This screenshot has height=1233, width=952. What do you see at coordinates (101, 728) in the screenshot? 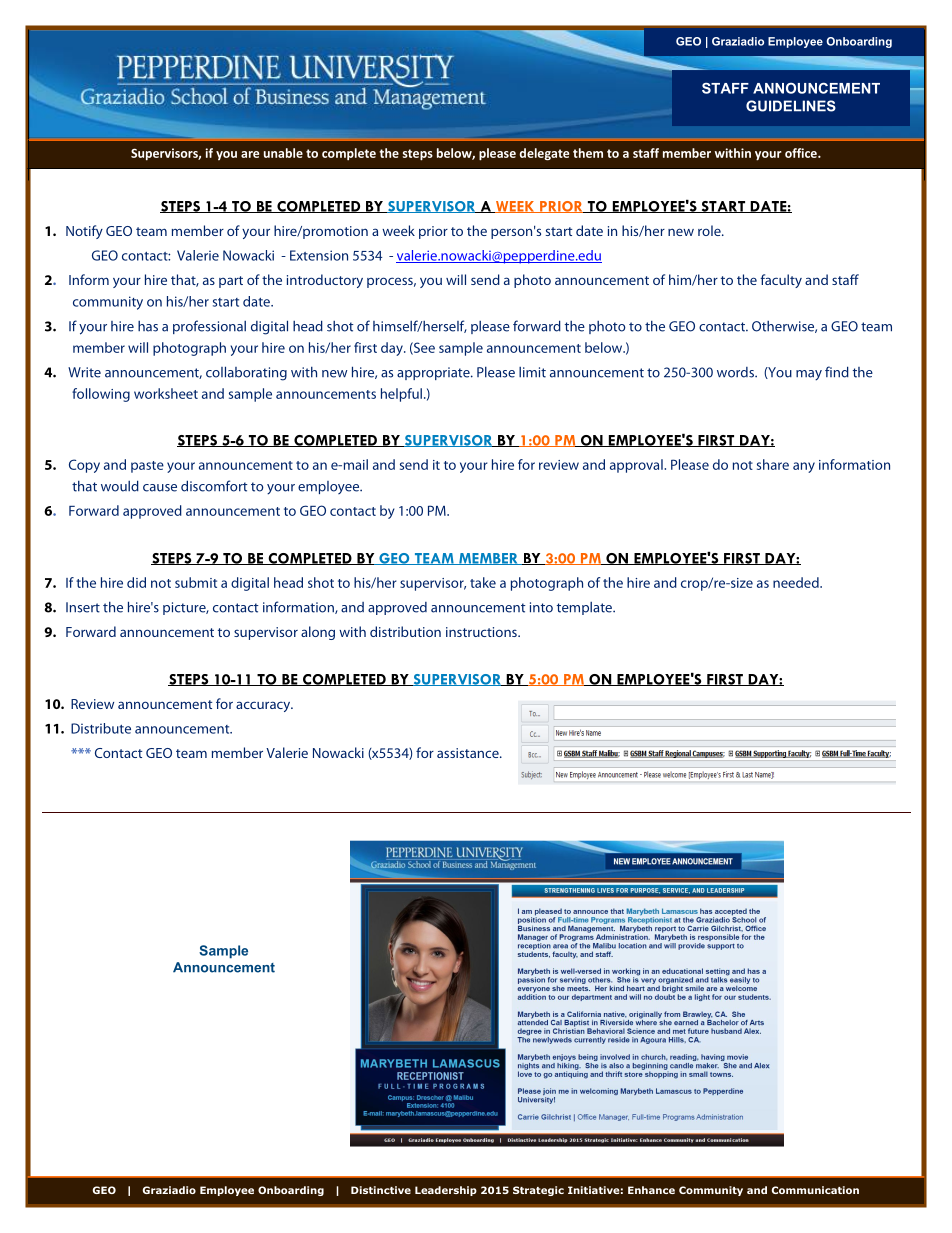
I see `Distribute` at bounding box center [101, 728].
